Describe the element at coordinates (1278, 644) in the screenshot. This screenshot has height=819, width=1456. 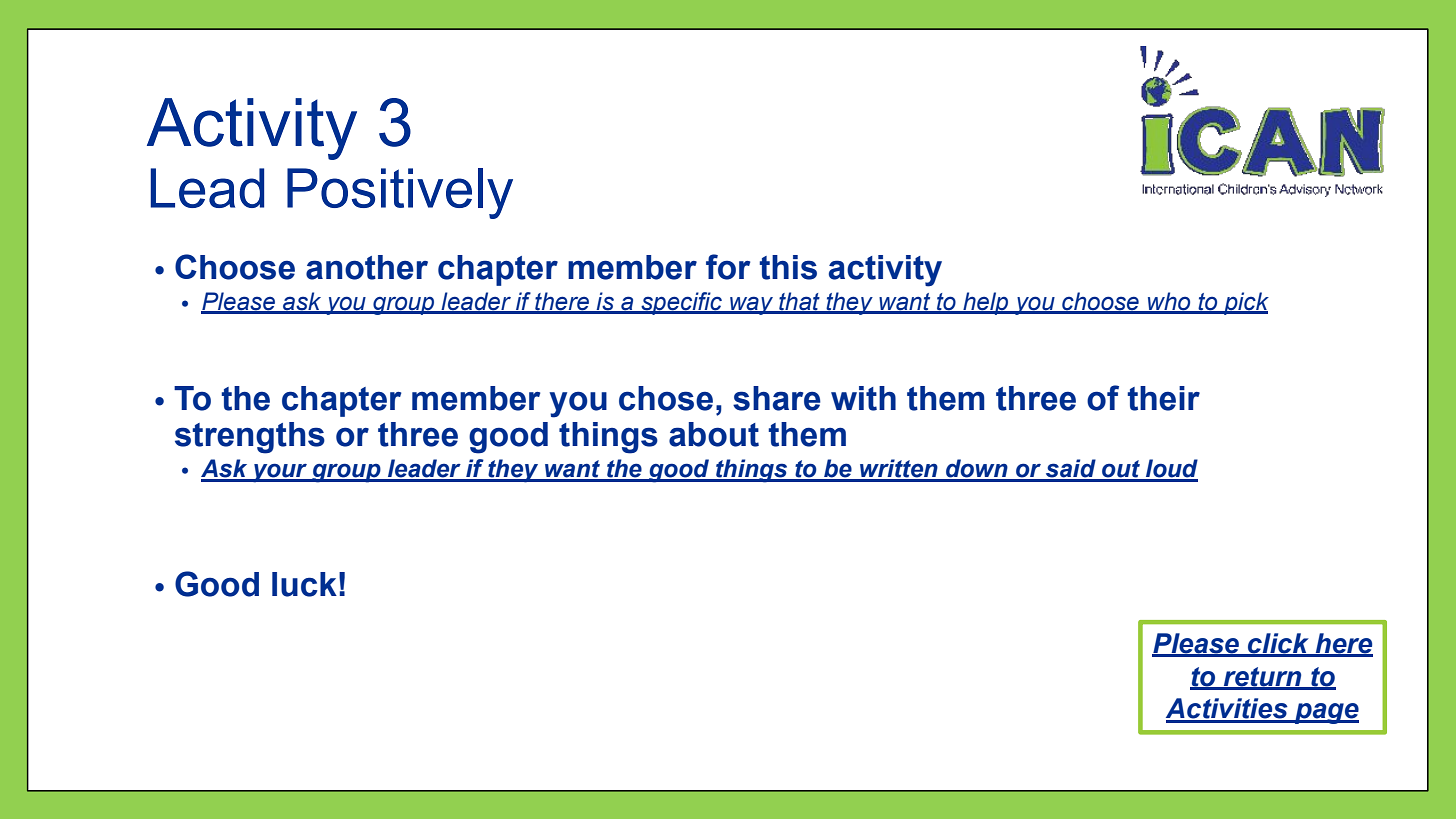
I see `click` at that location.
